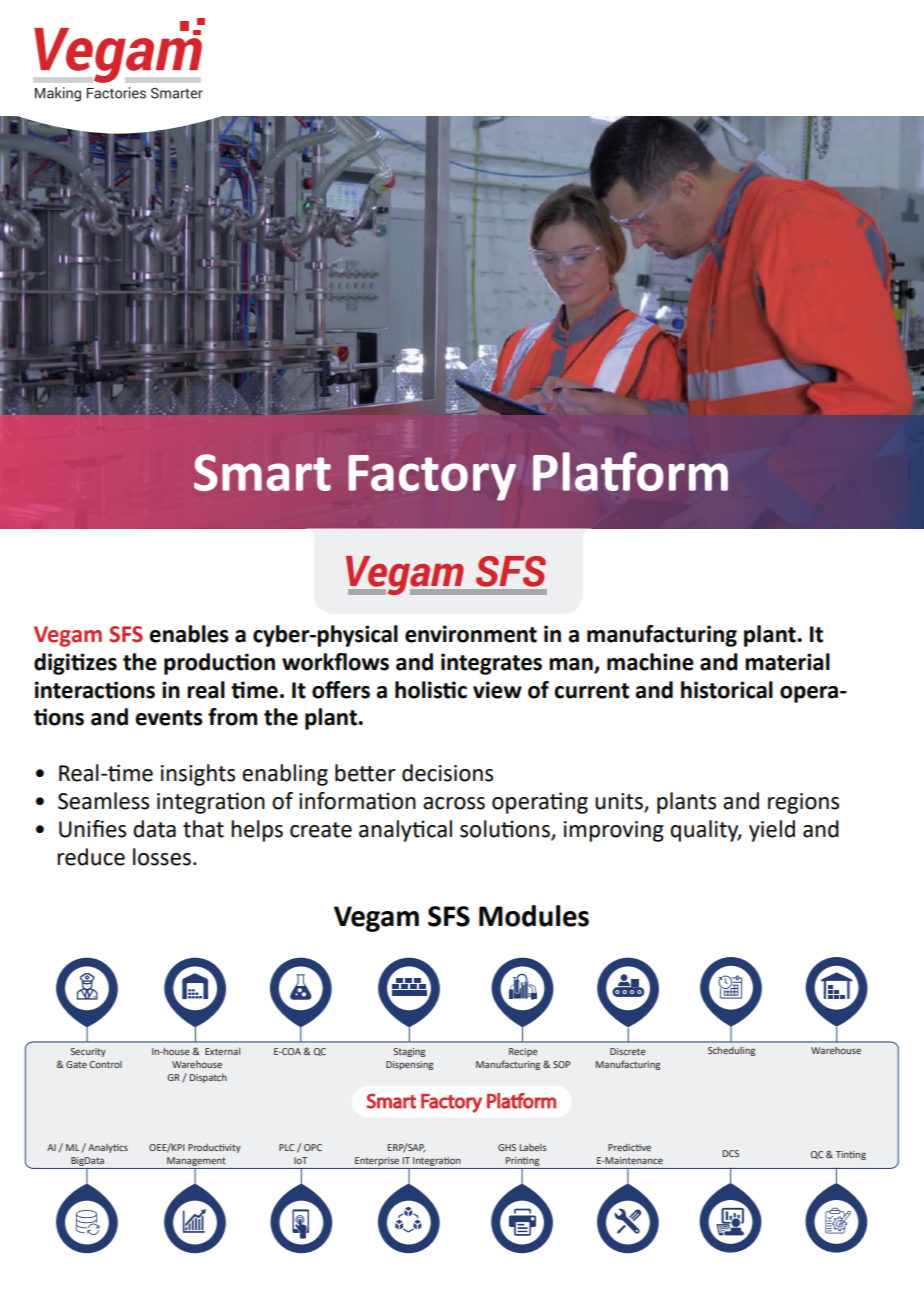 The height and width of the screenshot is (1308, 924). I want to click on losses, so click(162, 857).
